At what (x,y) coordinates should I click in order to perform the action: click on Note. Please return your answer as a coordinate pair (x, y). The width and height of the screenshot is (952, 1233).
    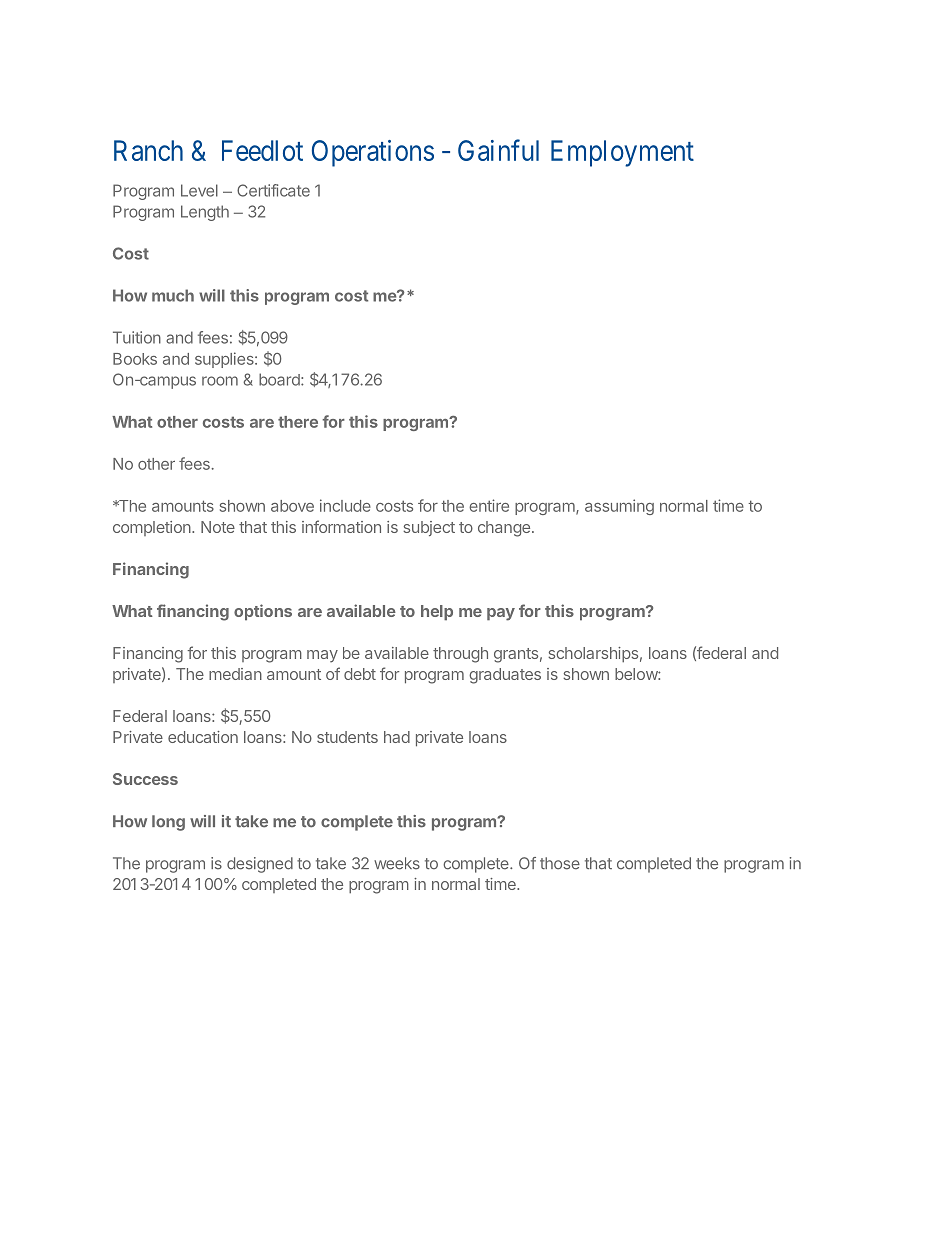
    Looking at the image, I should click on (218, 527).
